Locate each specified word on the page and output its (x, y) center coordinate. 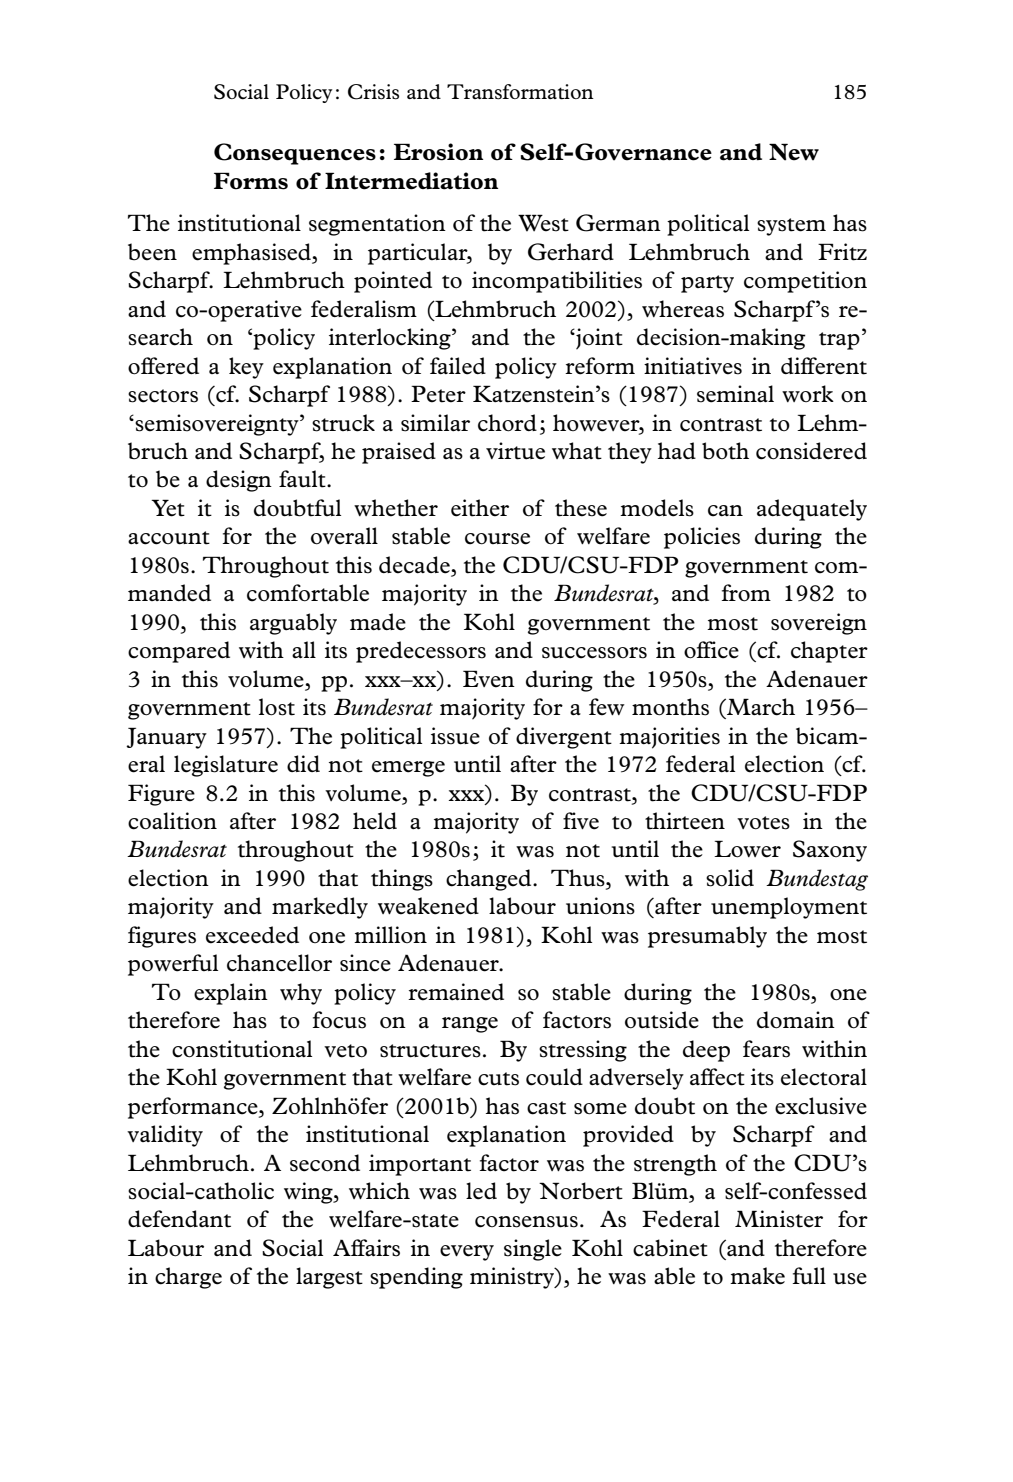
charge (188, 1278)
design (239, 481)
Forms (251, 181)
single (533, 1250)
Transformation (520, 92)
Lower (747, 849)
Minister (779, 1219)
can (725, 511)
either (480, 508)
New (794, 152)
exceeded (252, 935)
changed (490, 880)
